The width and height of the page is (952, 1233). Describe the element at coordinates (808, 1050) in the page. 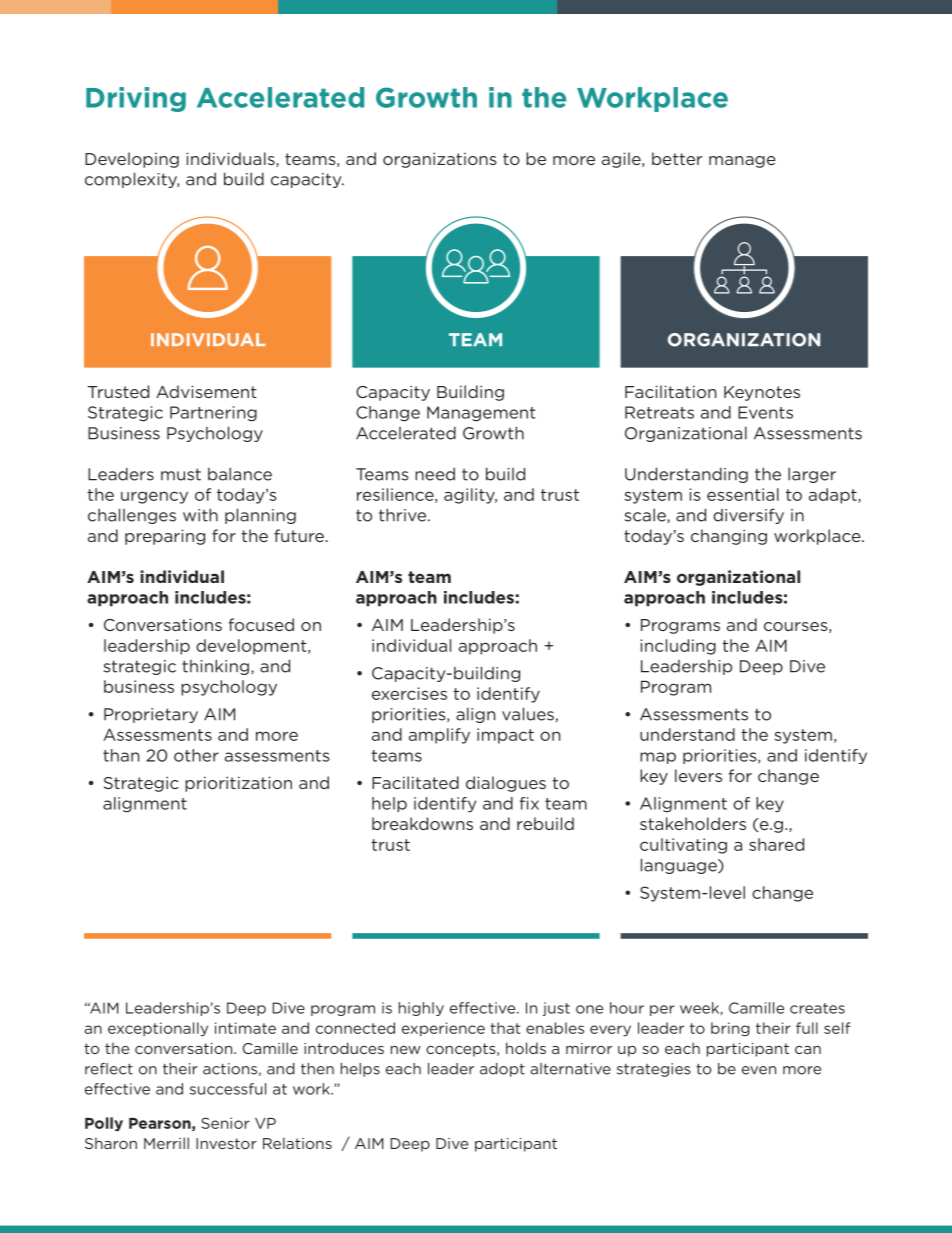

I see `can` at that location.
